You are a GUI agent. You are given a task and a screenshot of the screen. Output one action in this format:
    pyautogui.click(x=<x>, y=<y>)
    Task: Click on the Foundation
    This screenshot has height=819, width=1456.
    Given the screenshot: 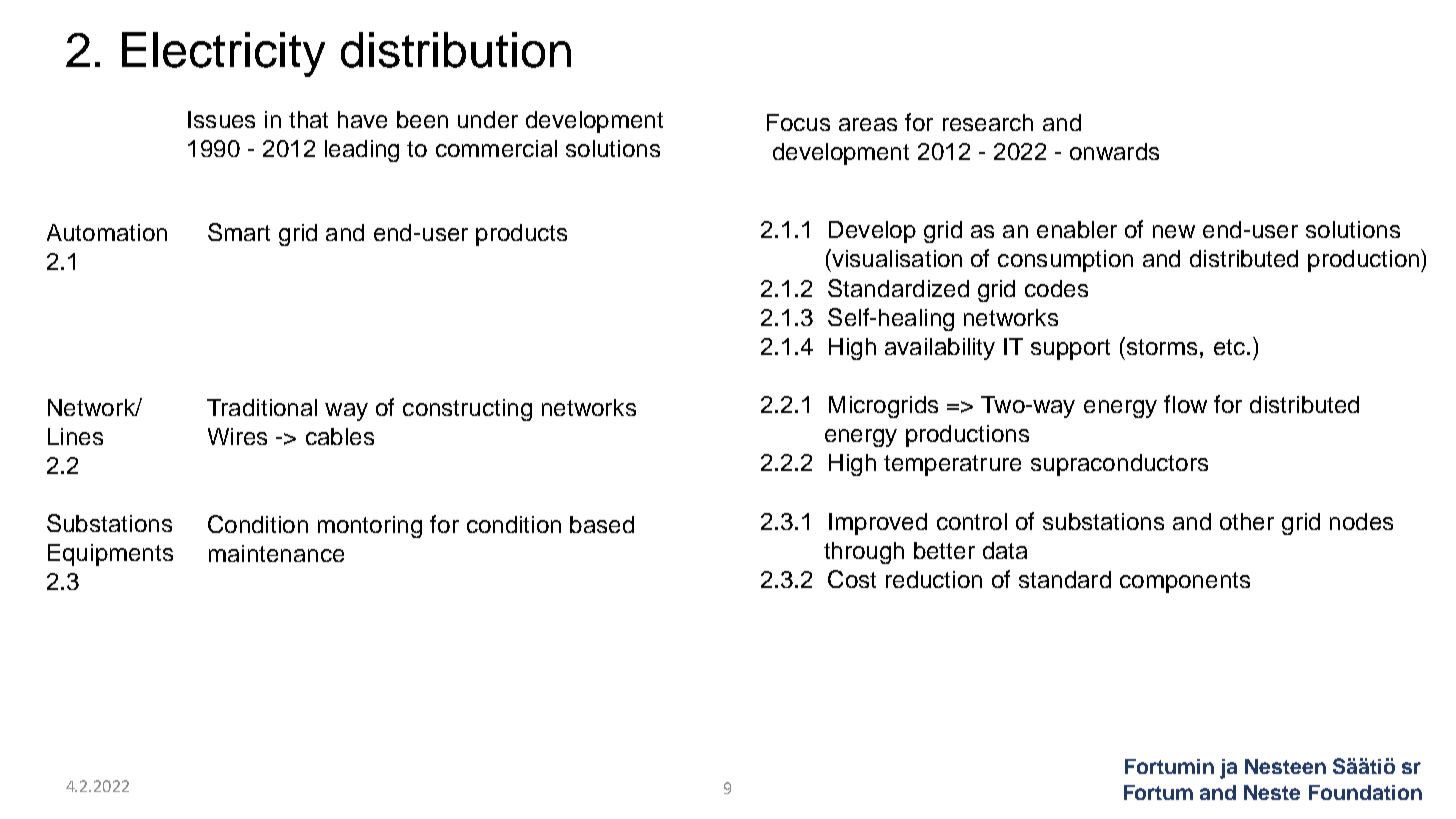 What is the action you would take?
    pyautogui.click(x=1365, y=792)
